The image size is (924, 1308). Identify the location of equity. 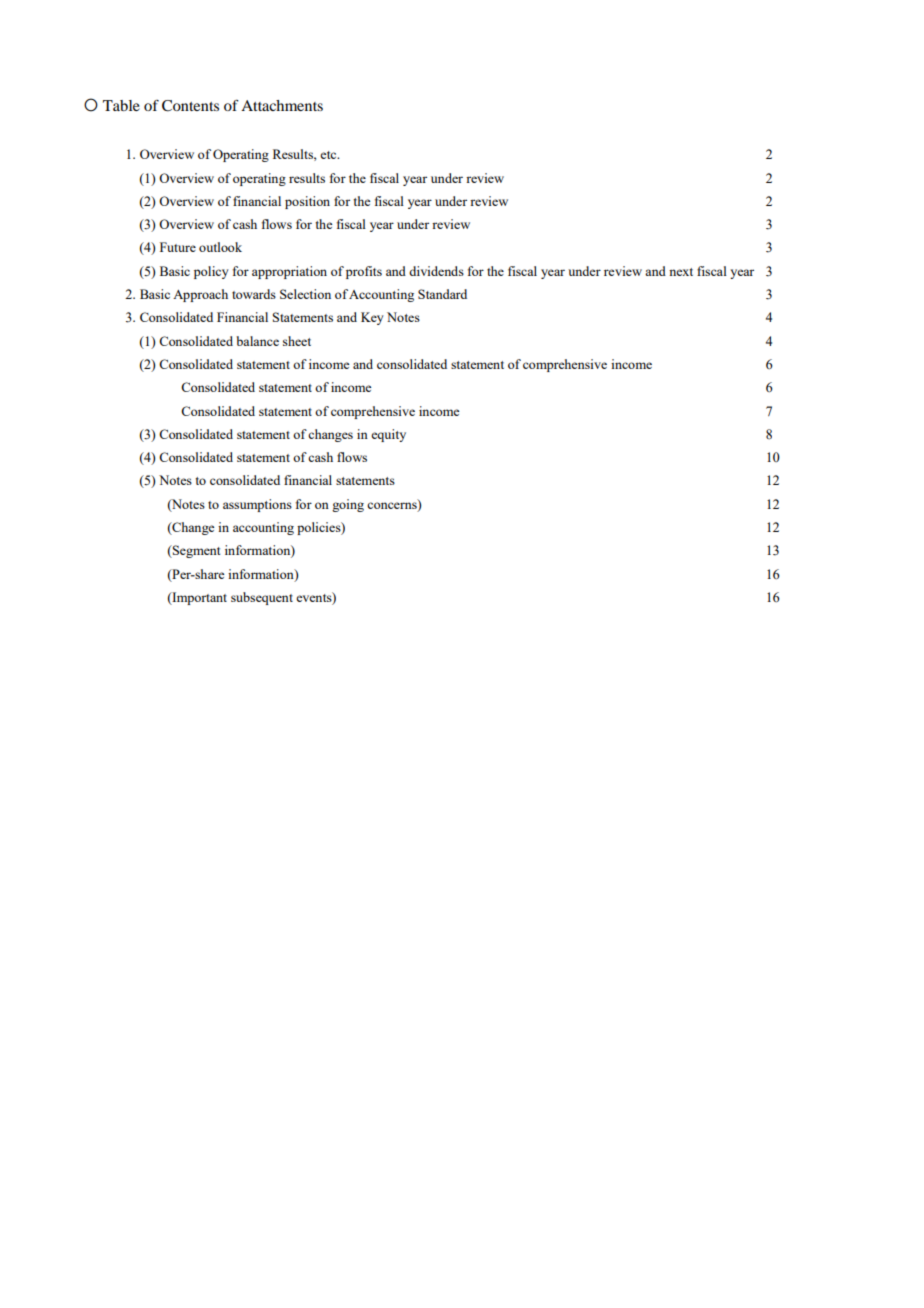
(388, 435).
